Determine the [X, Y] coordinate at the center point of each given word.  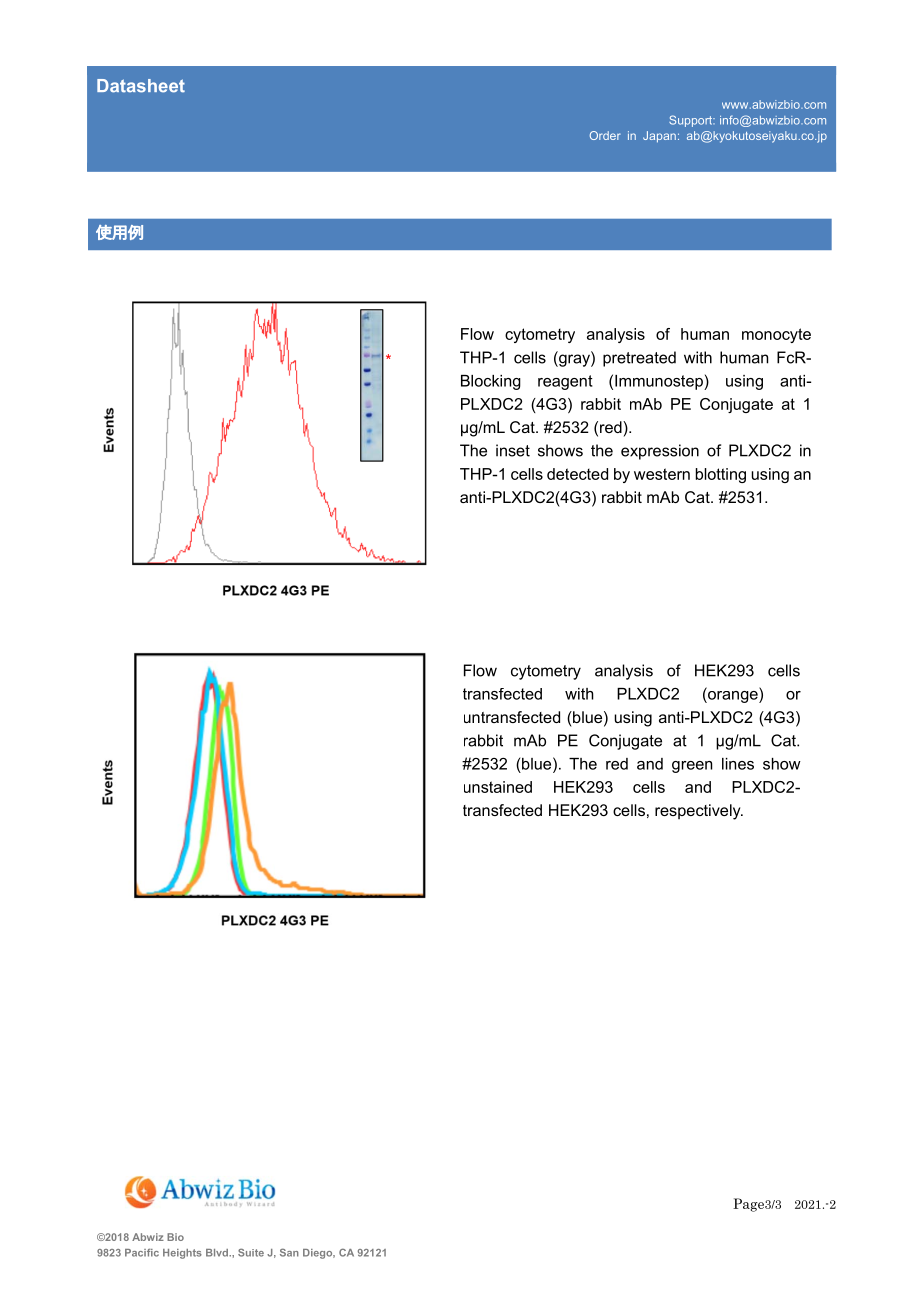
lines [738, 764]
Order [605, 135]
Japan [659, 137]
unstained [498, 787]
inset [513, 450]
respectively [699, 812]
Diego [319, 1254]
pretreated [639, 359]
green [692, 767]
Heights [182, 1254]
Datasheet [141, 86]
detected [577, 474]
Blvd [218, 1253]
